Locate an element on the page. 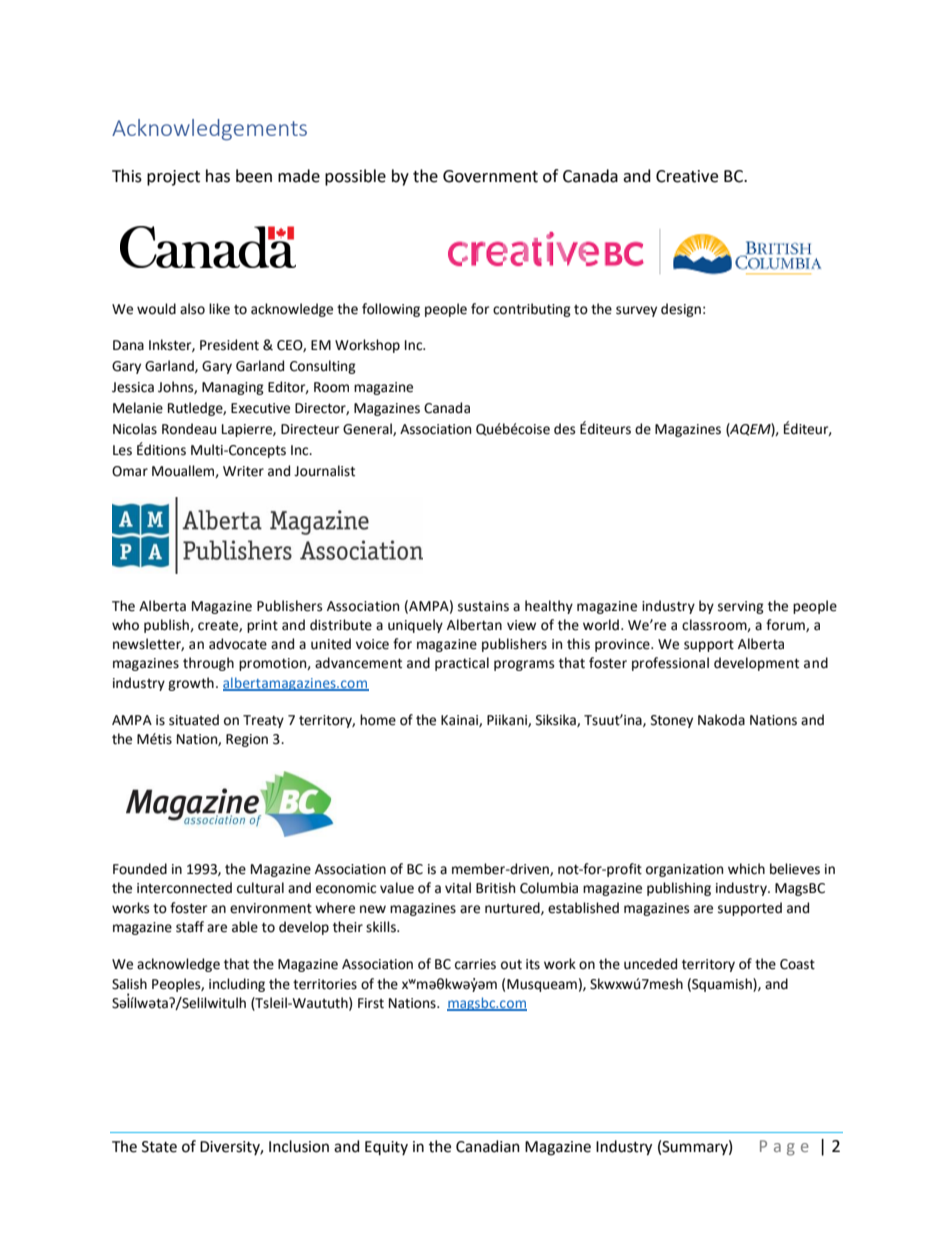 This image has height=1233, width=952. General is located at coordinates (368, 429).
